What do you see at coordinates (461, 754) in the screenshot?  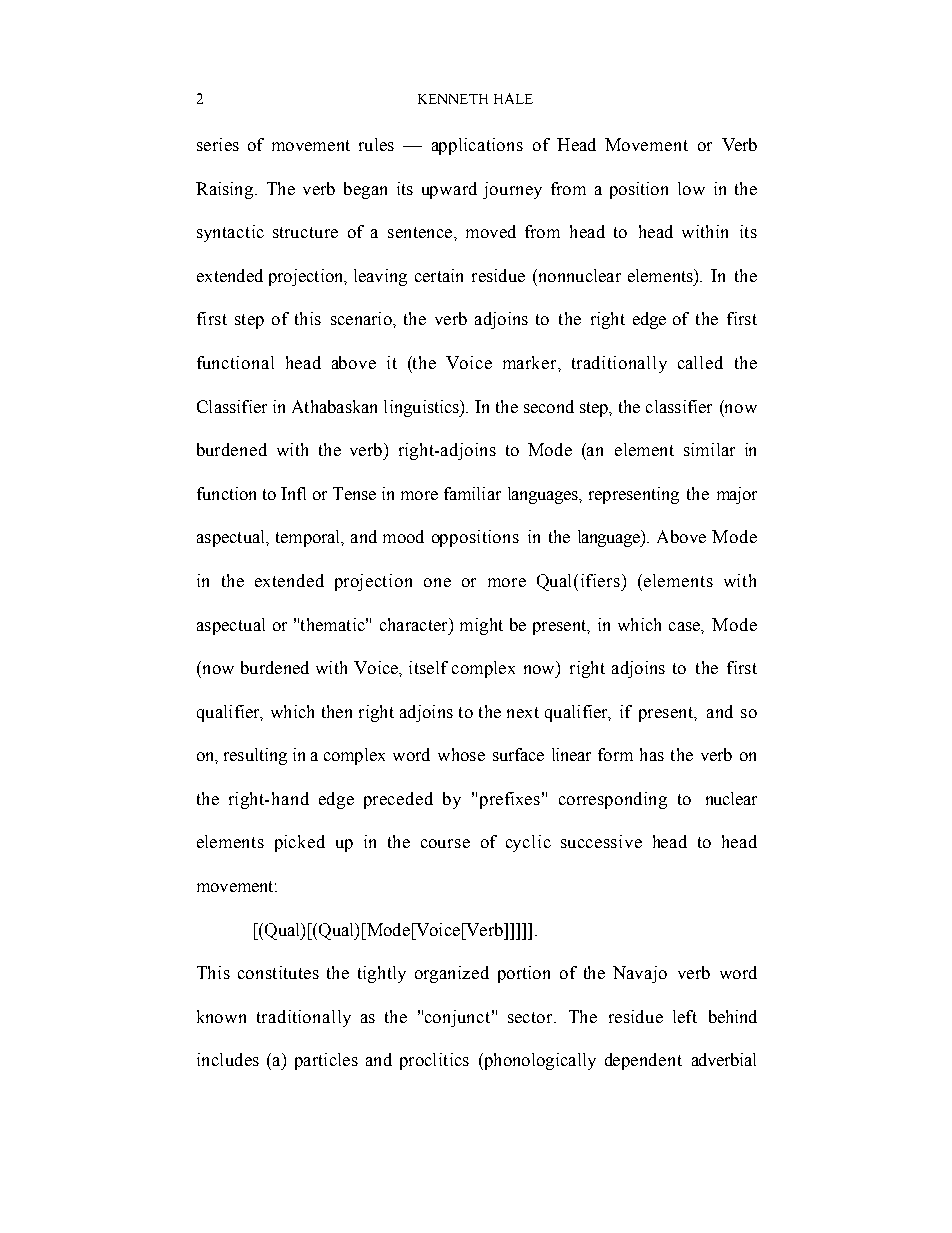 I see `whose` at bounding box center [461, 754].
